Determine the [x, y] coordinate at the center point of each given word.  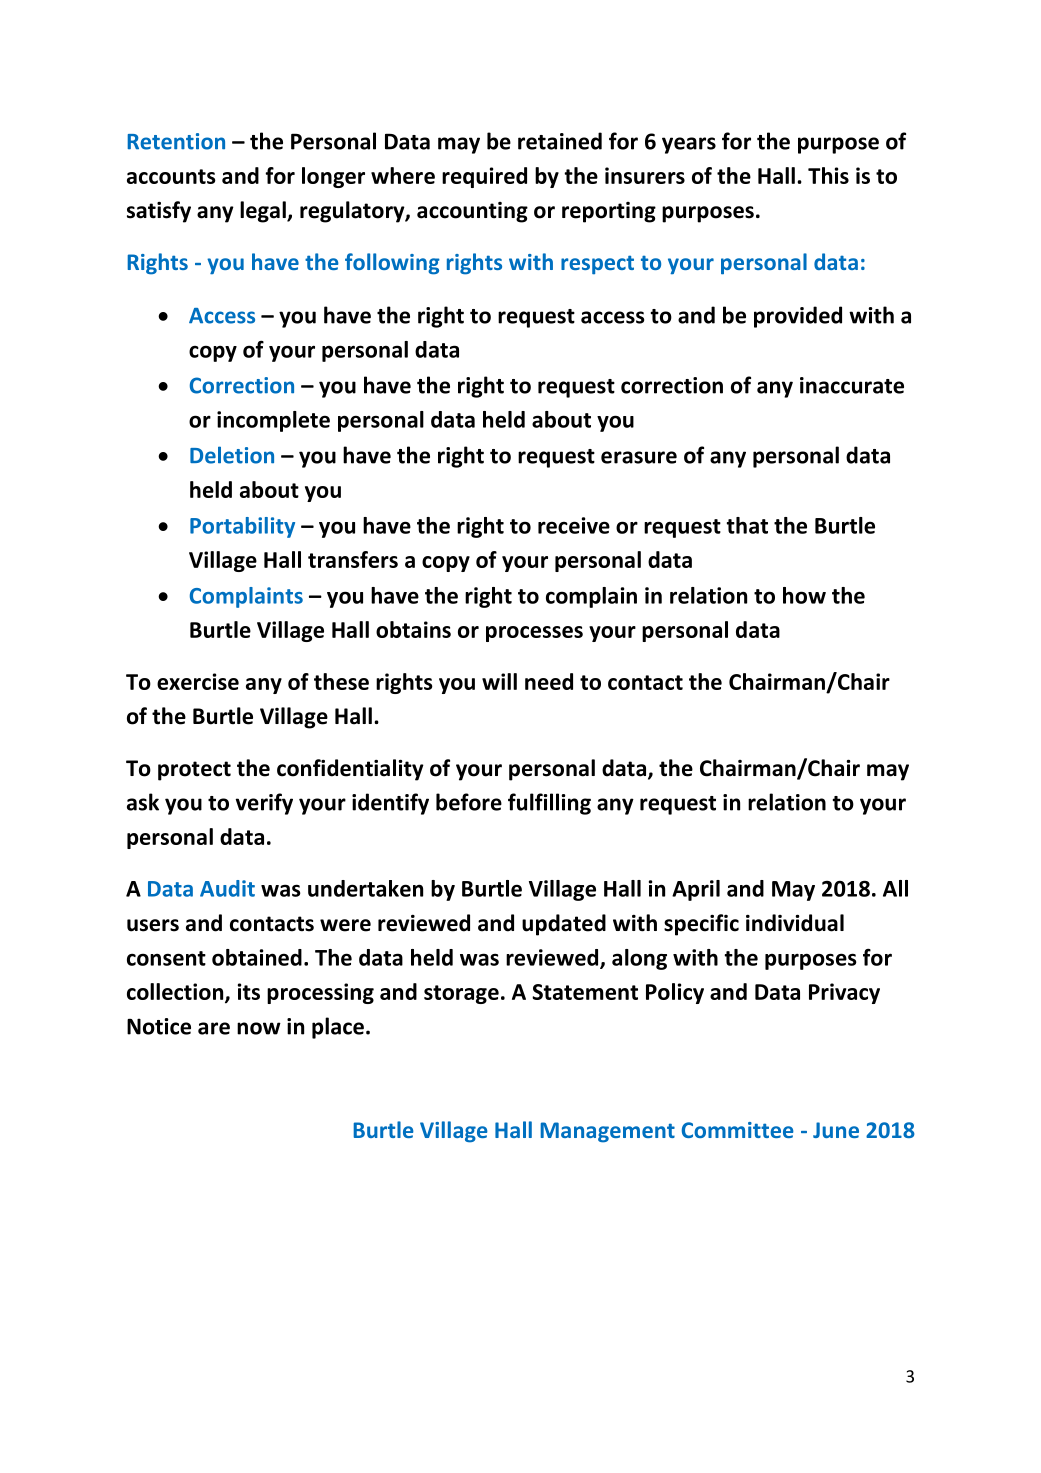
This [828, 175]
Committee [738, 1130]
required [484, 177]
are [214, 1028]
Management [607, 1132]
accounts [171, 176]
